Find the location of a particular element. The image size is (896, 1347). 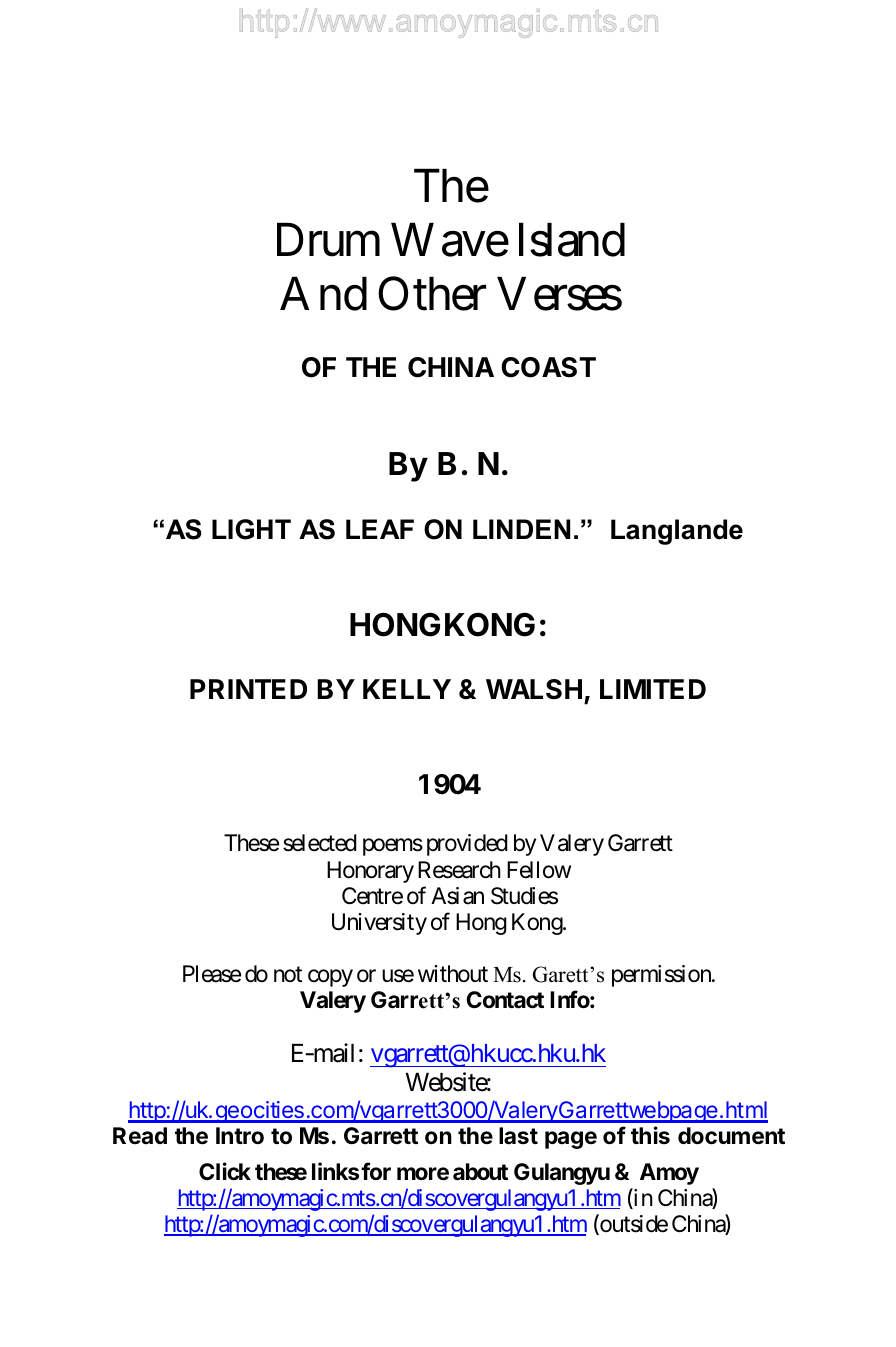

Asian is located at coordinates (457, 896).
